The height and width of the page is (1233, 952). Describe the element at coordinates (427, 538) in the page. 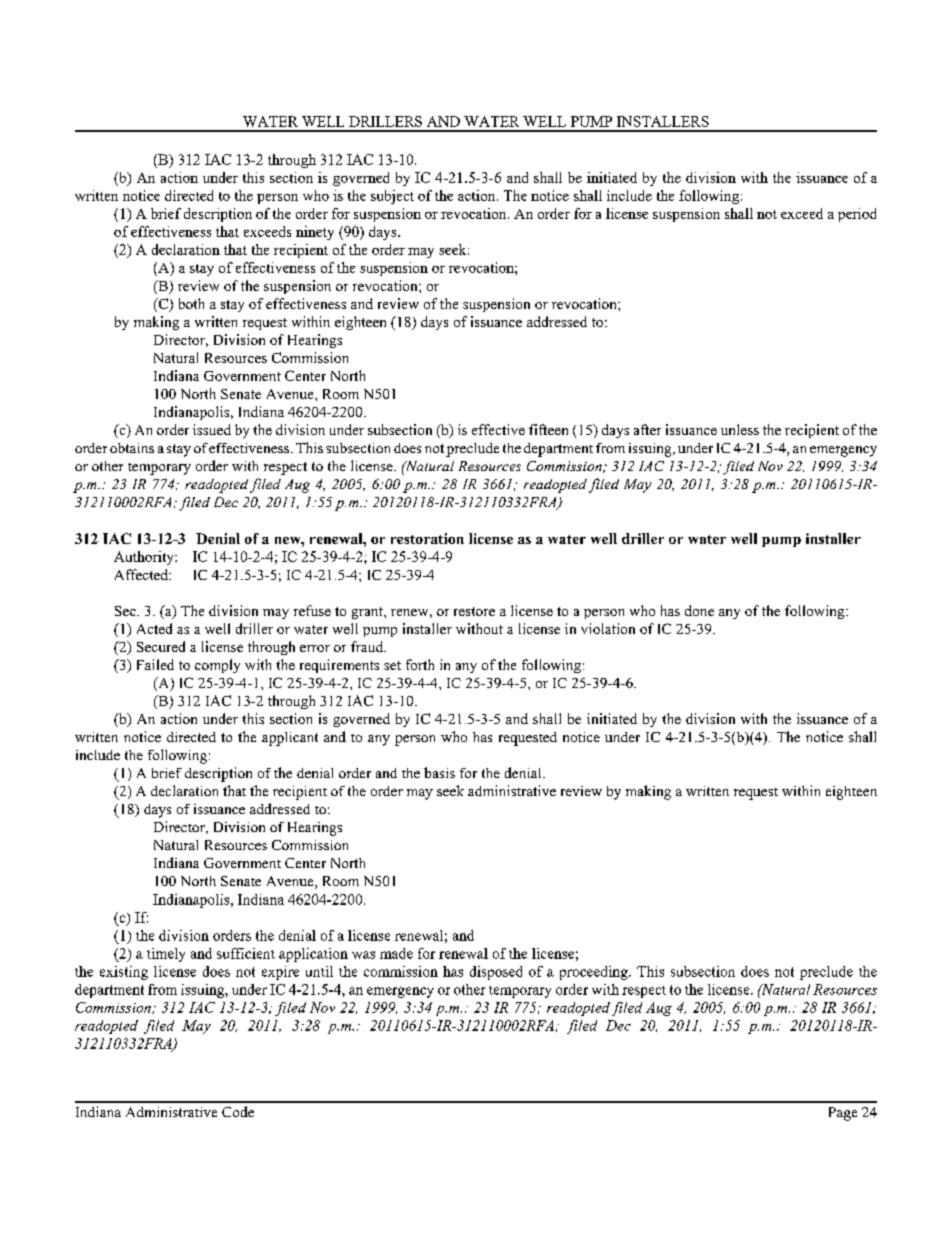

I see `restoration` at that location.
